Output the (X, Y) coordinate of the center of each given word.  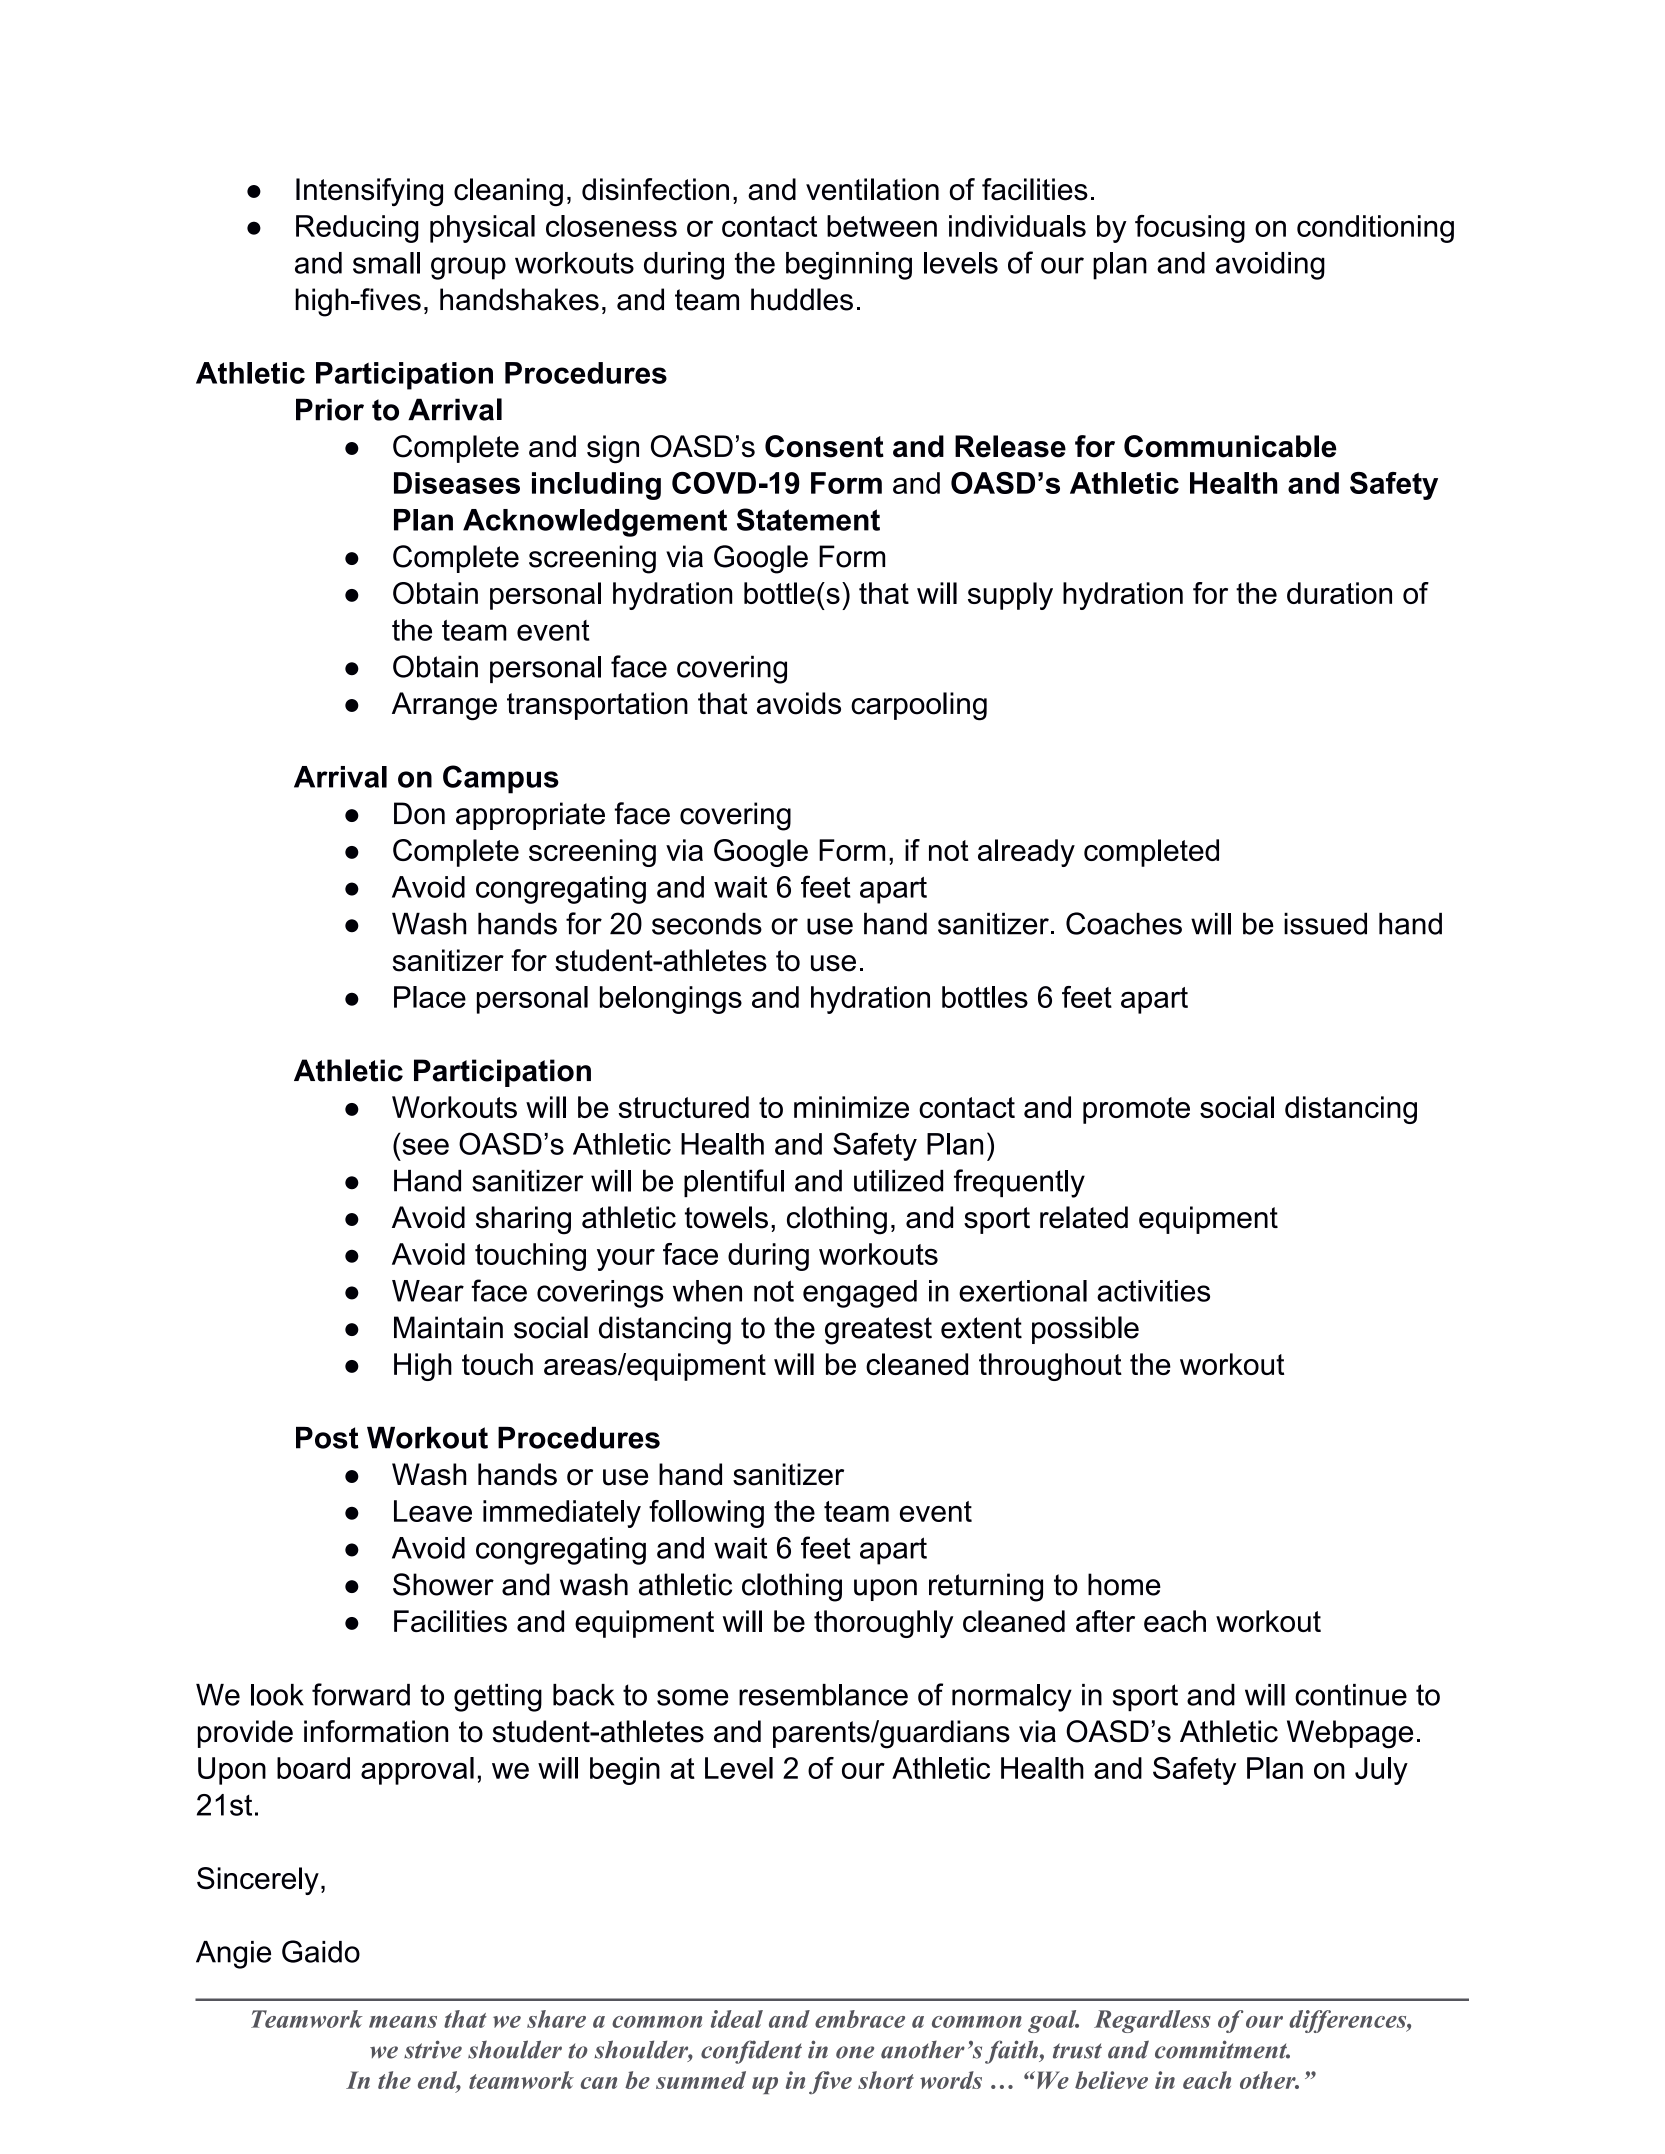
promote (1136, 1110)
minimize (851, 1107)
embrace (860, 2019)
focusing (1190, 229)
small (386, 263)
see (425, 1146)
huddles (802, 299)
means (403, 2022)
